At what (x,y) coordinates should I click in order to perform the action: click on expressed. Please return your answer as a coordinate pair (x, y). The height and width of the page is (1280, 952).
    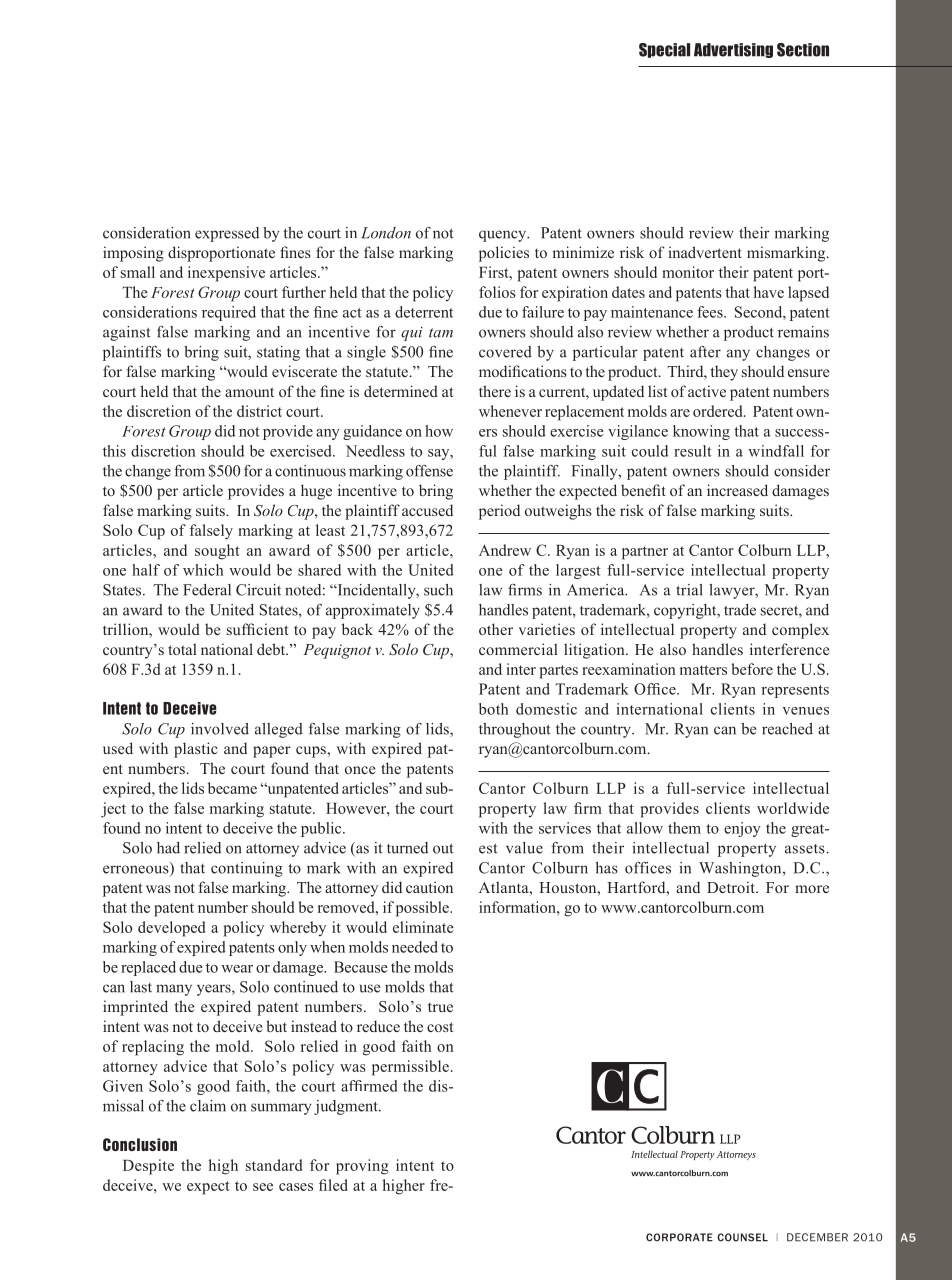
    Looking at the image, I should click on (227, 234).
